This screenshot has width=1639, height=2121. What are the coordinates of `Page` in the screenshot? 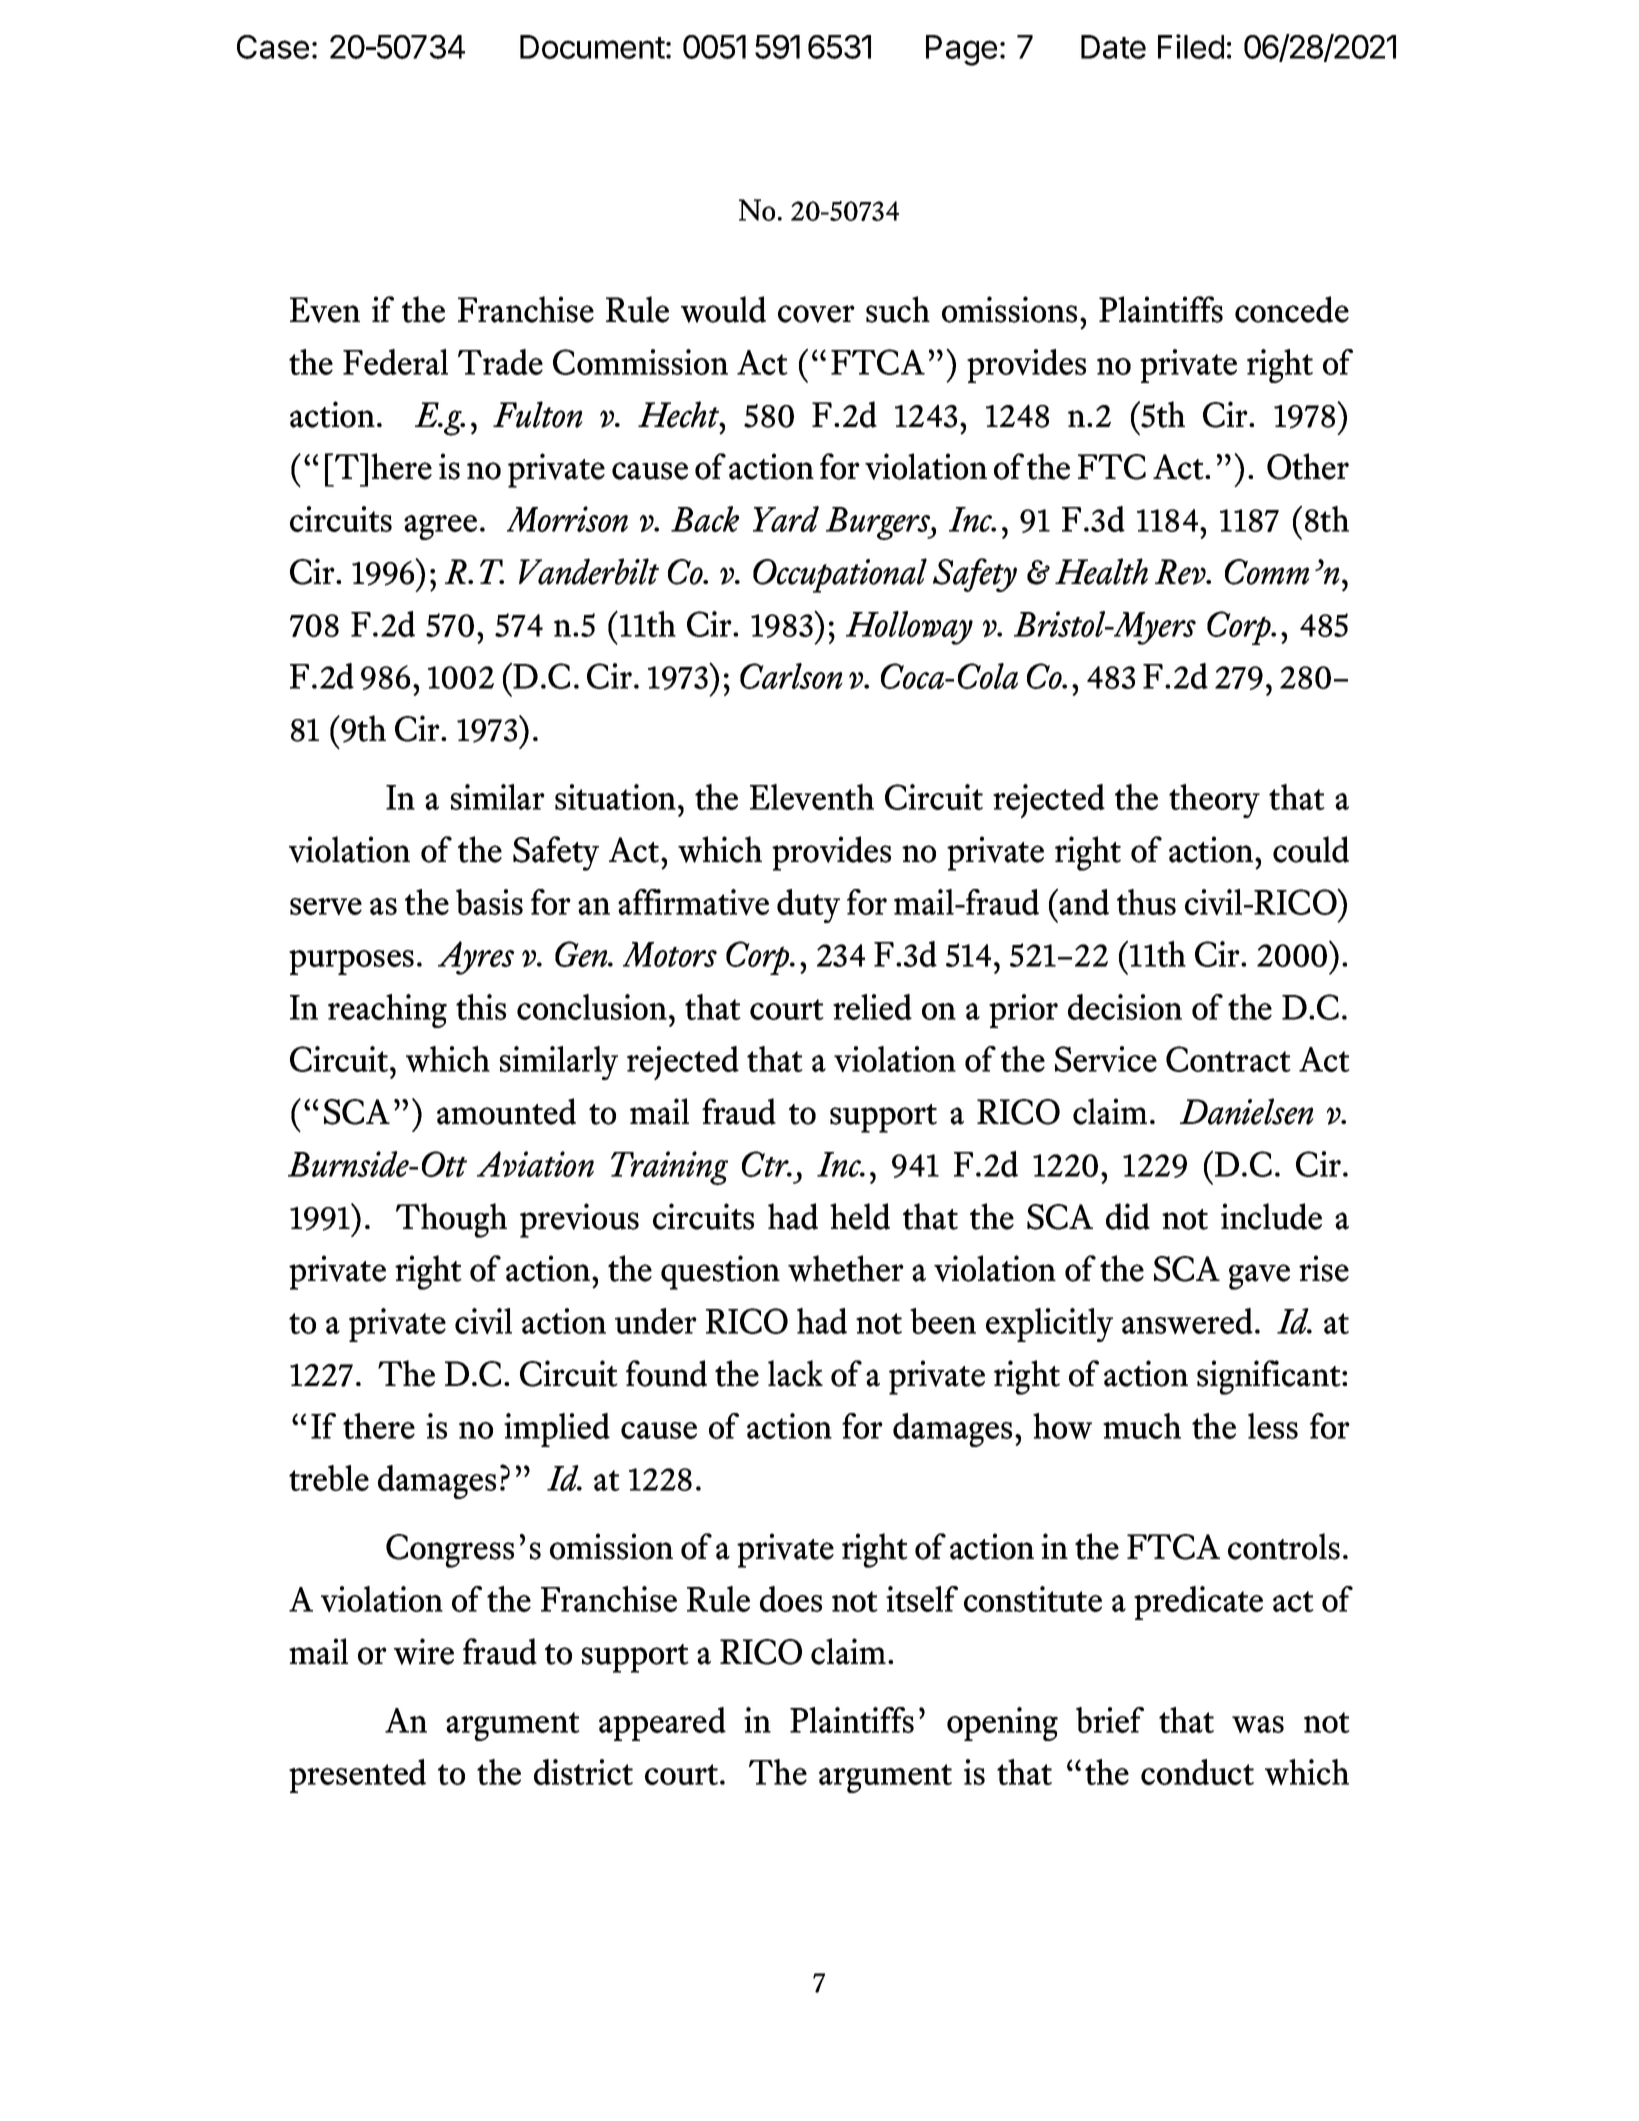 It's located at (961, 50).
